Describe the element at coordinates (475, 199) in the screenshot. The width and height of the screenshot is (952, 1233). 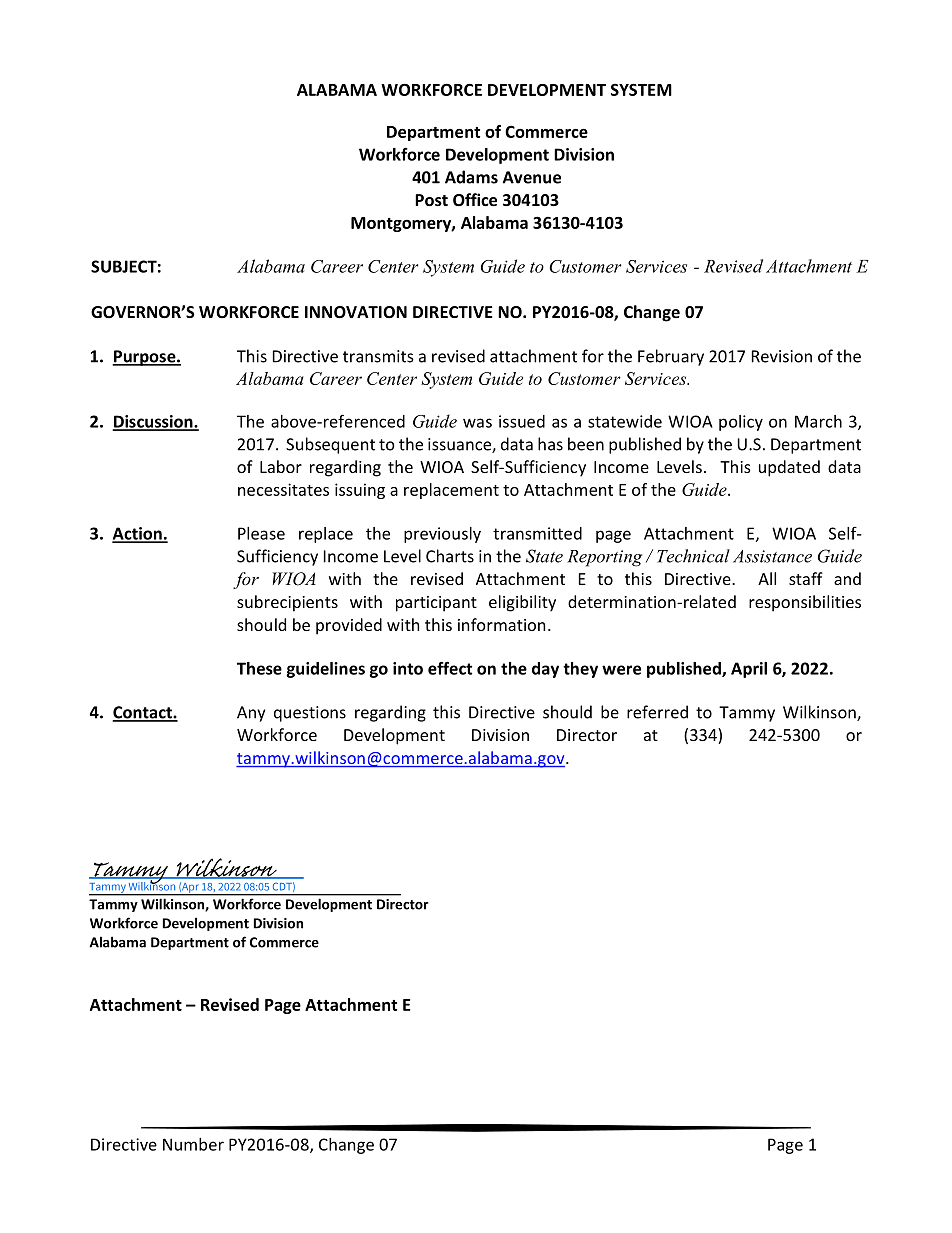
I see `Office` at that location.
